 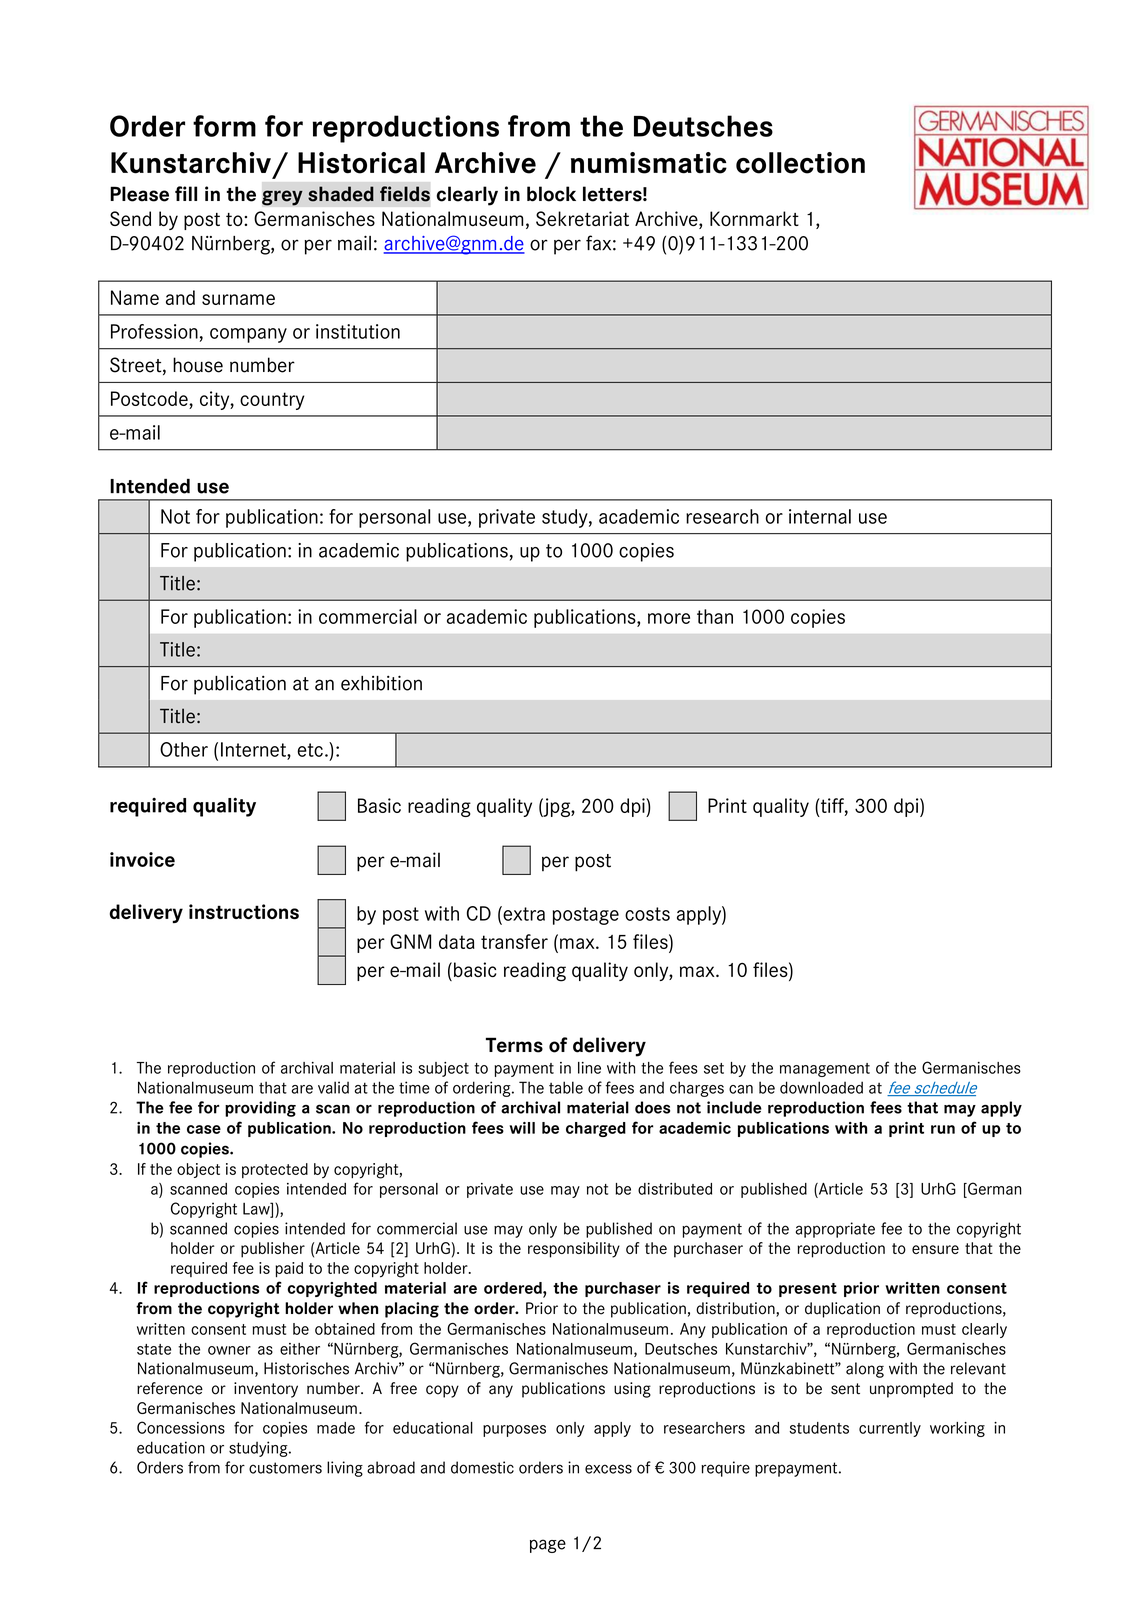 What do you see at coordinates (548, 1546) in the screenshot?
I see `page` at bounding box center [548, 1546].
